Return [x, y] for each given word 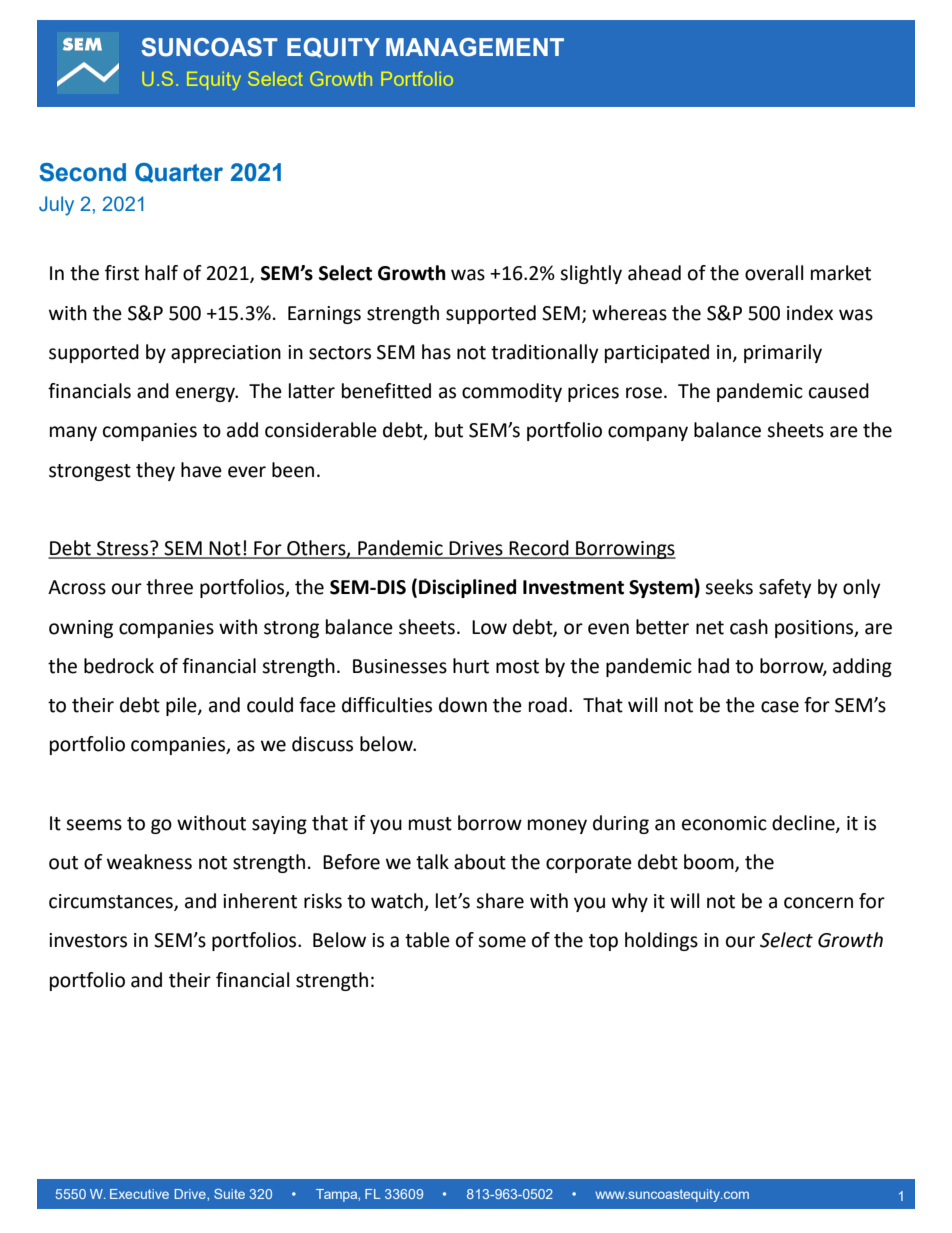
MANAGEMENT [475, 47]
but [449, 430]
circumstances [112, 902]
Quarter [179, 173]
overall [774, 273]
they [155, 471]
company [648, 433]
